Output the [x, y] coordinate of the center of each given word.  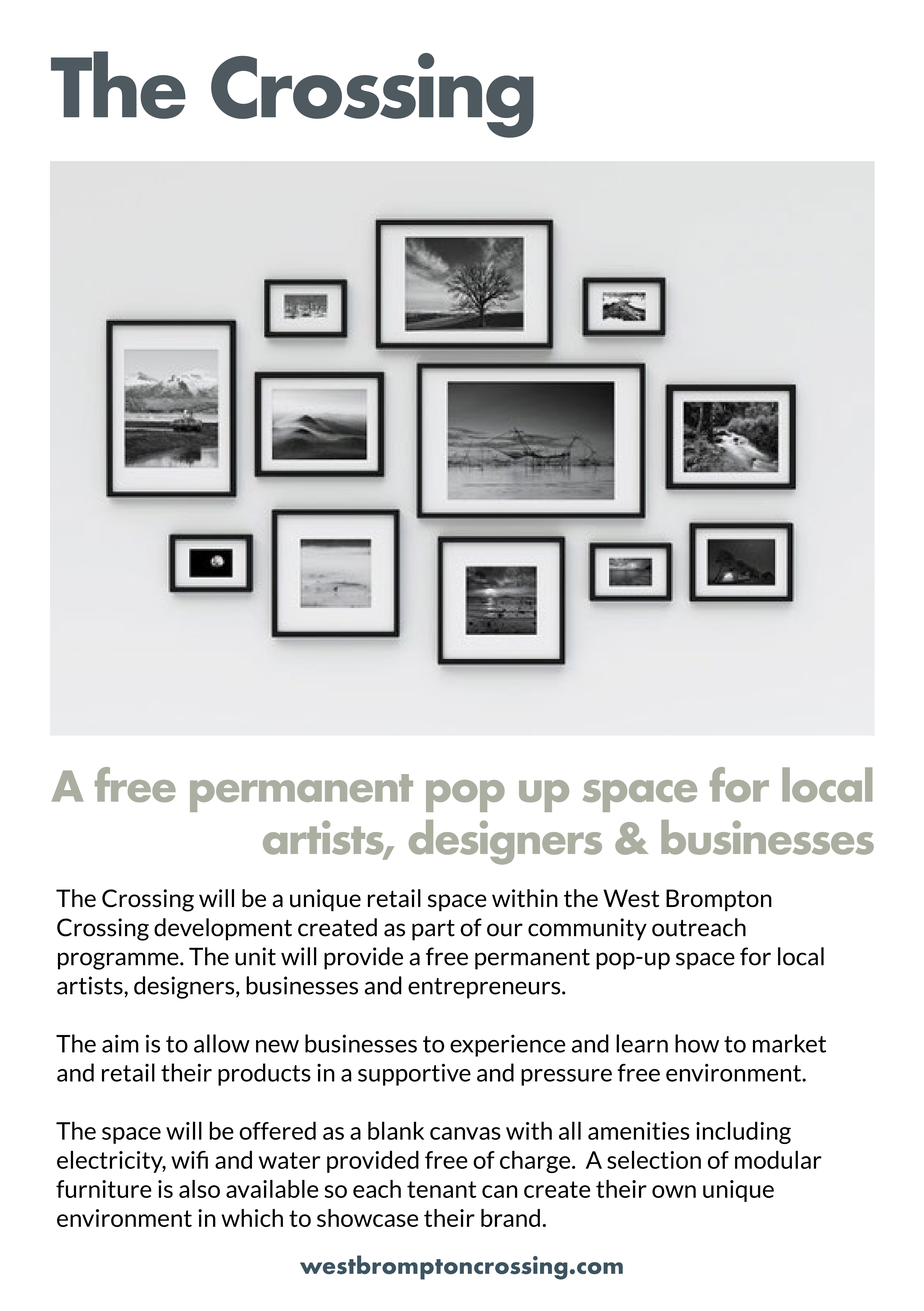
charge [536, 1161]
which [252, 1218]
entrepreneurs [485, 988]
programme [119, 961]
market [789, 1043]
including [743, 1132]
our [505, 930]
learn [642, 1043]
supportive [414, 1074]
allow [222, 1043]
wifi [189, 1160]
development [223, 929]
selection [654, 1160]
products [264, 1074]
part [433, 930]
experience [507, 1045]
